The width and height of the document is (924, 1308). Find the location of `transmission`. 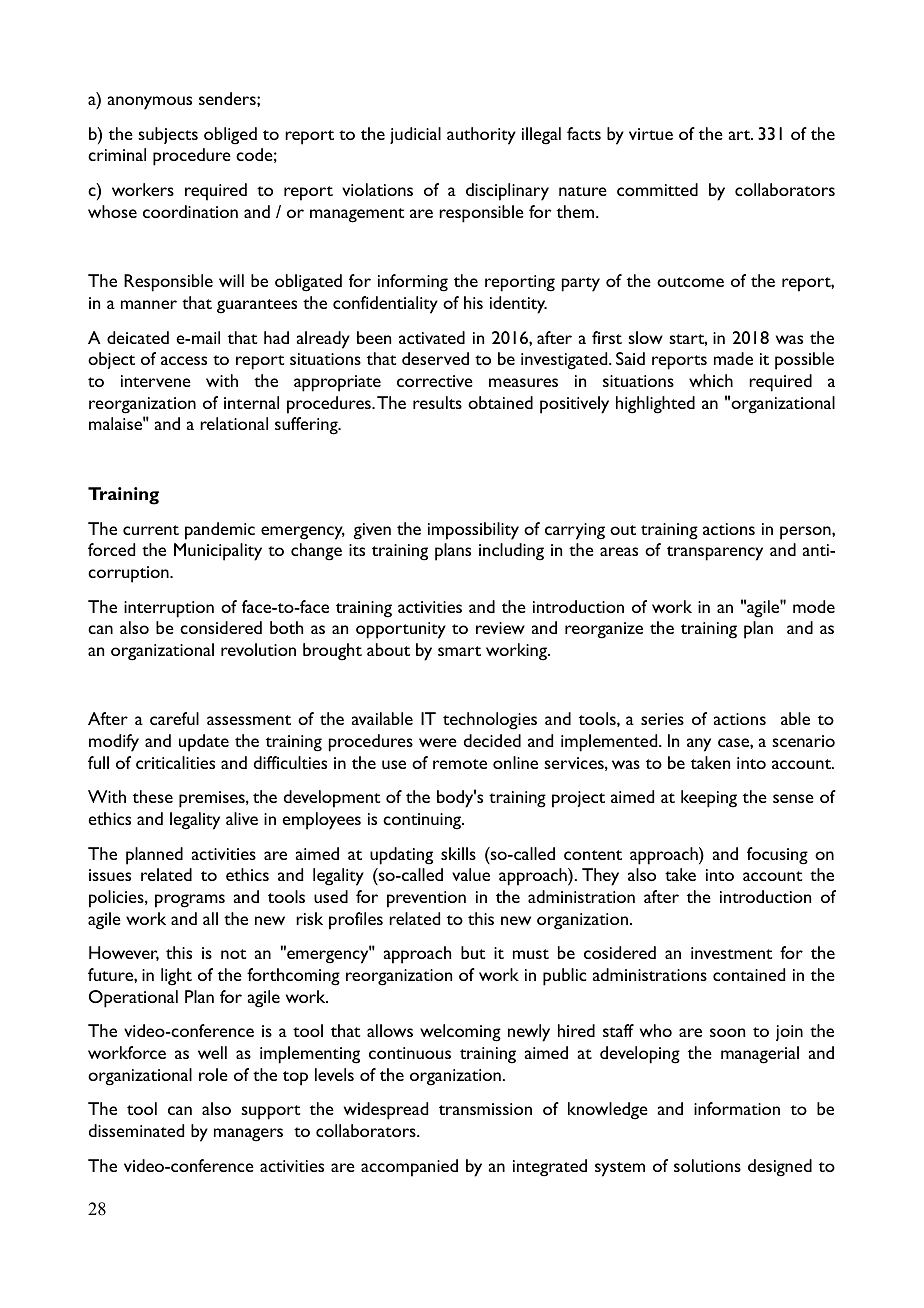

transmission is located at coordinates (485, 1109).
